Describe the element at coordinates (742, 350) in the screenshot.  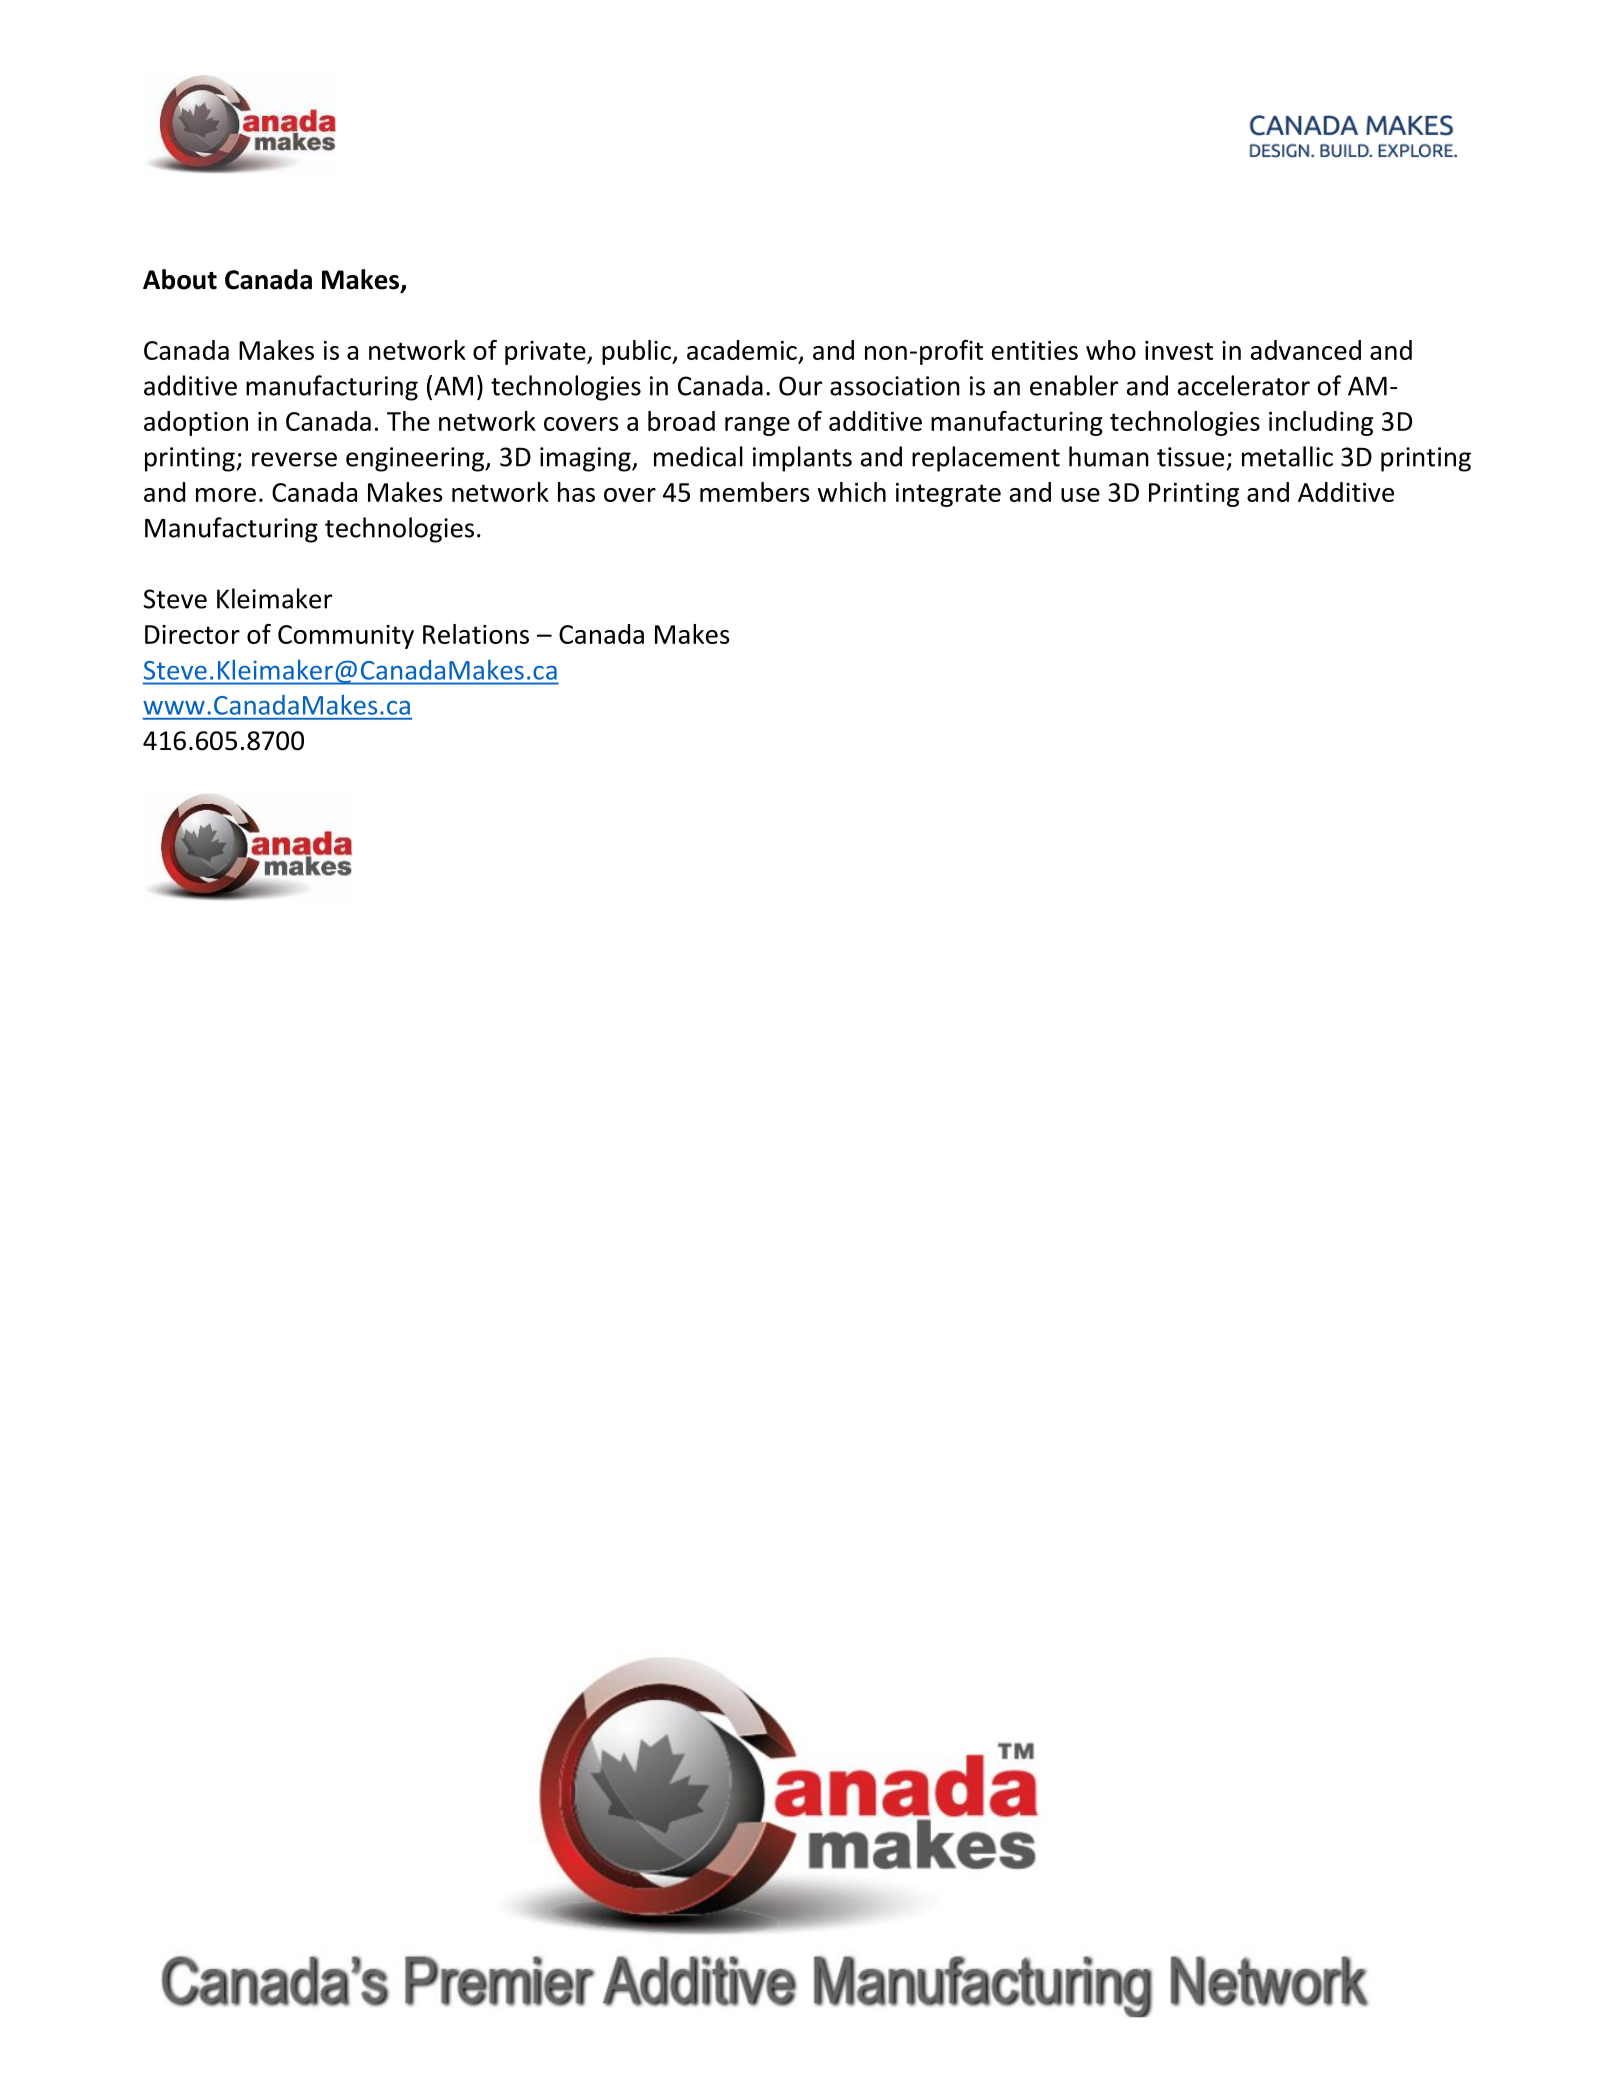
I see `academic` at that location.
